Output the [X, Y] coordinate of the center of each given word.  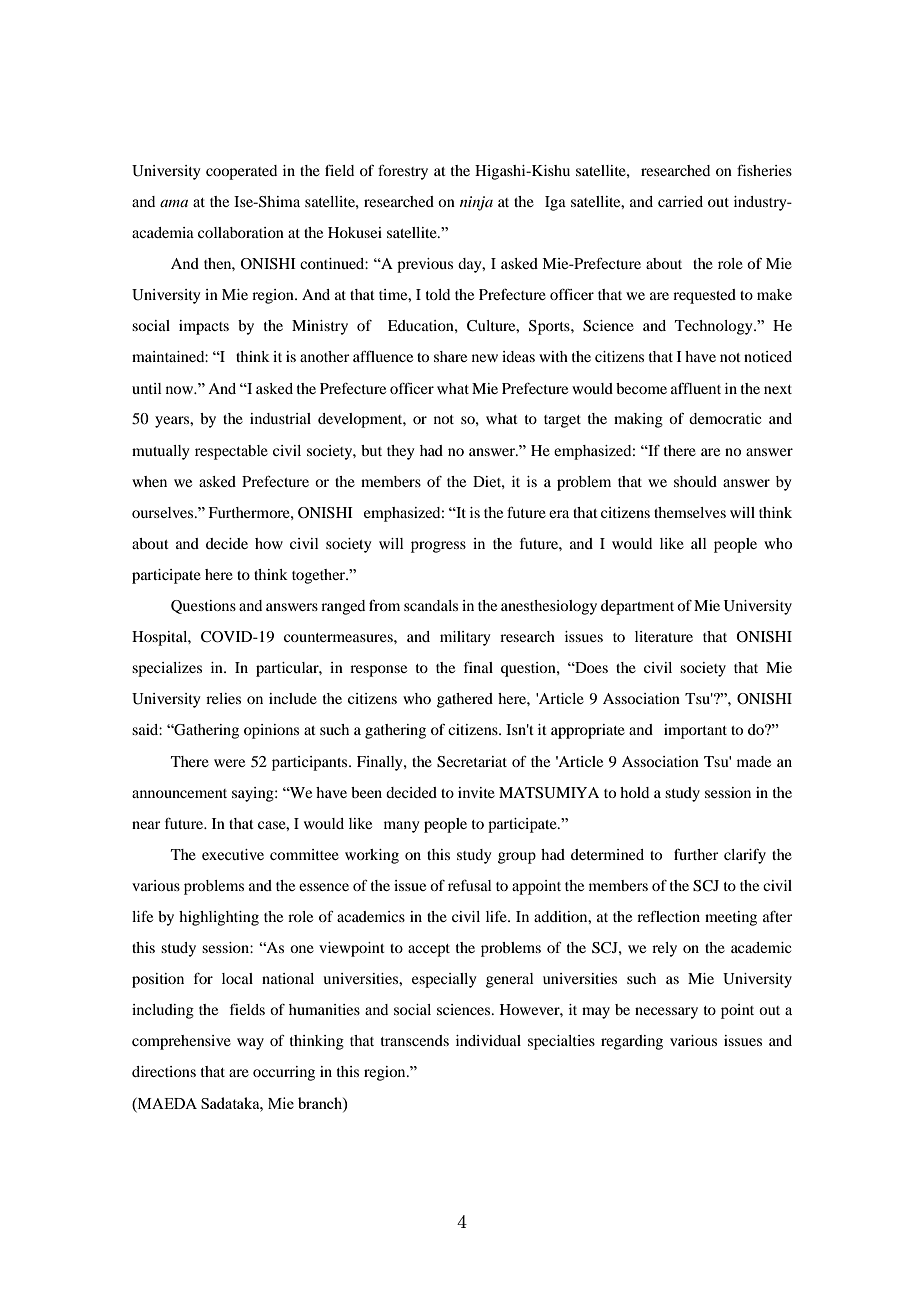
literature [664, 636]
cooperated [241, 172]
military [465, 638]
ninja [476, 203]
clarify [745, 856]
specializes [167, 669]
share [450, 356]
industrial [280, 418]
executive [233, 854]
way [250, 1044]
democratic [725, 418]
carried [680, 201]
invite [476, 792]
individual [488, 1040]
